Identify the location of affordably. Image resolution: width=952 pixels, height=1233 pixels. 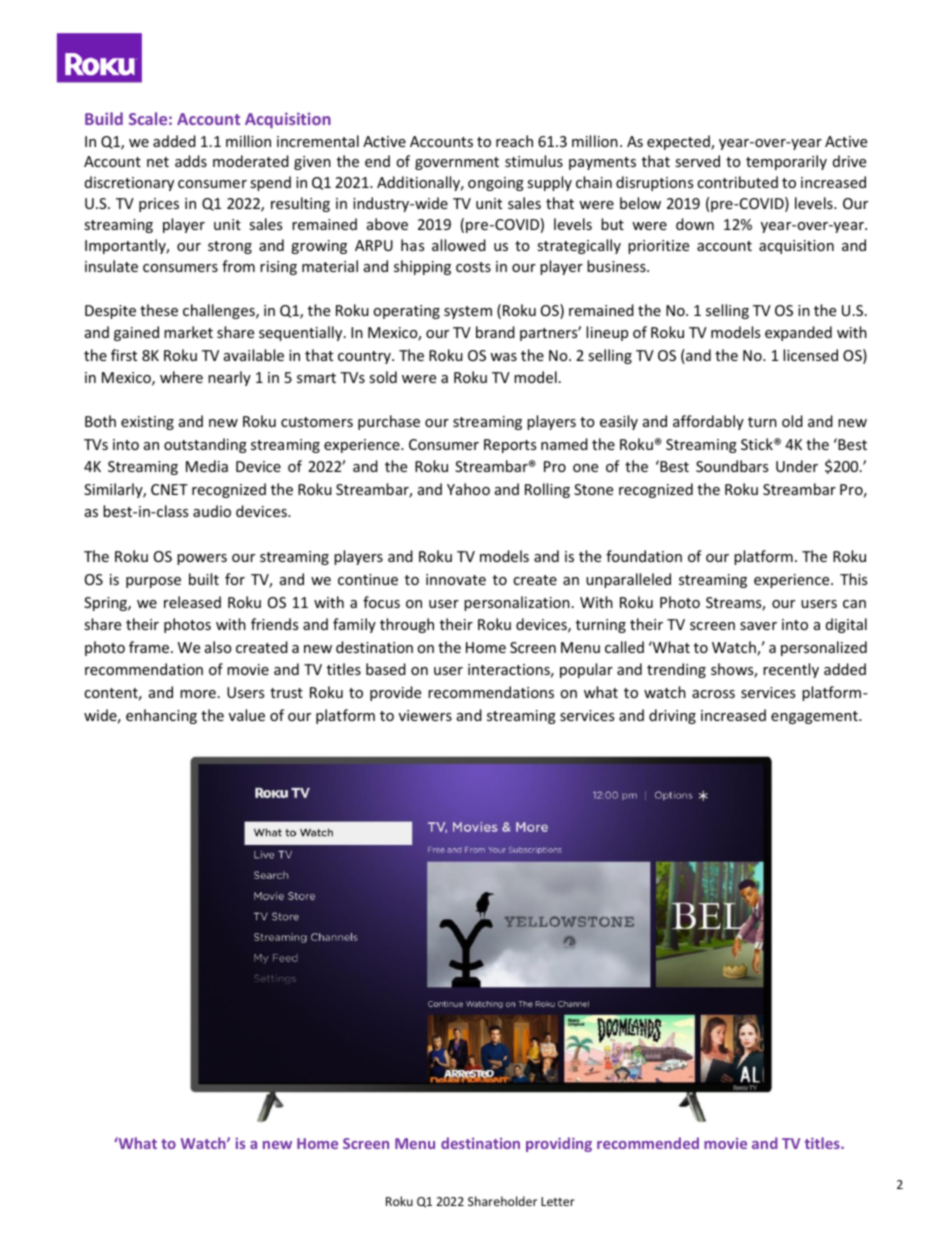
(708, 422).
